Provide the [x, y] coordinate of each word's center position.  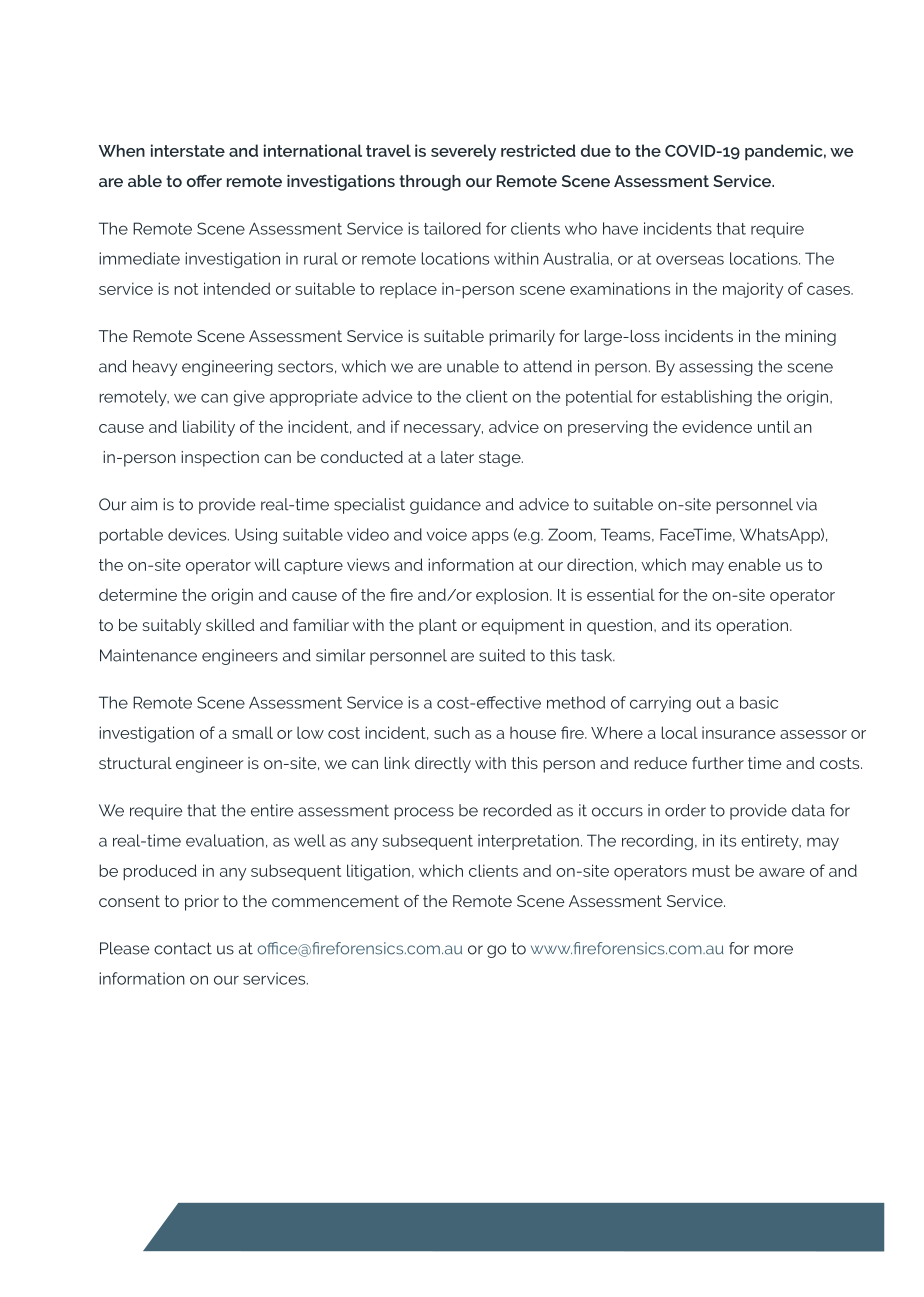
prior [202, 903]
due [596, 150]
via [806, 504]
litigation [378, 872]
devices [198, 534]
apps [490, 537]
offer [204, 180]
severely [463, 152]
